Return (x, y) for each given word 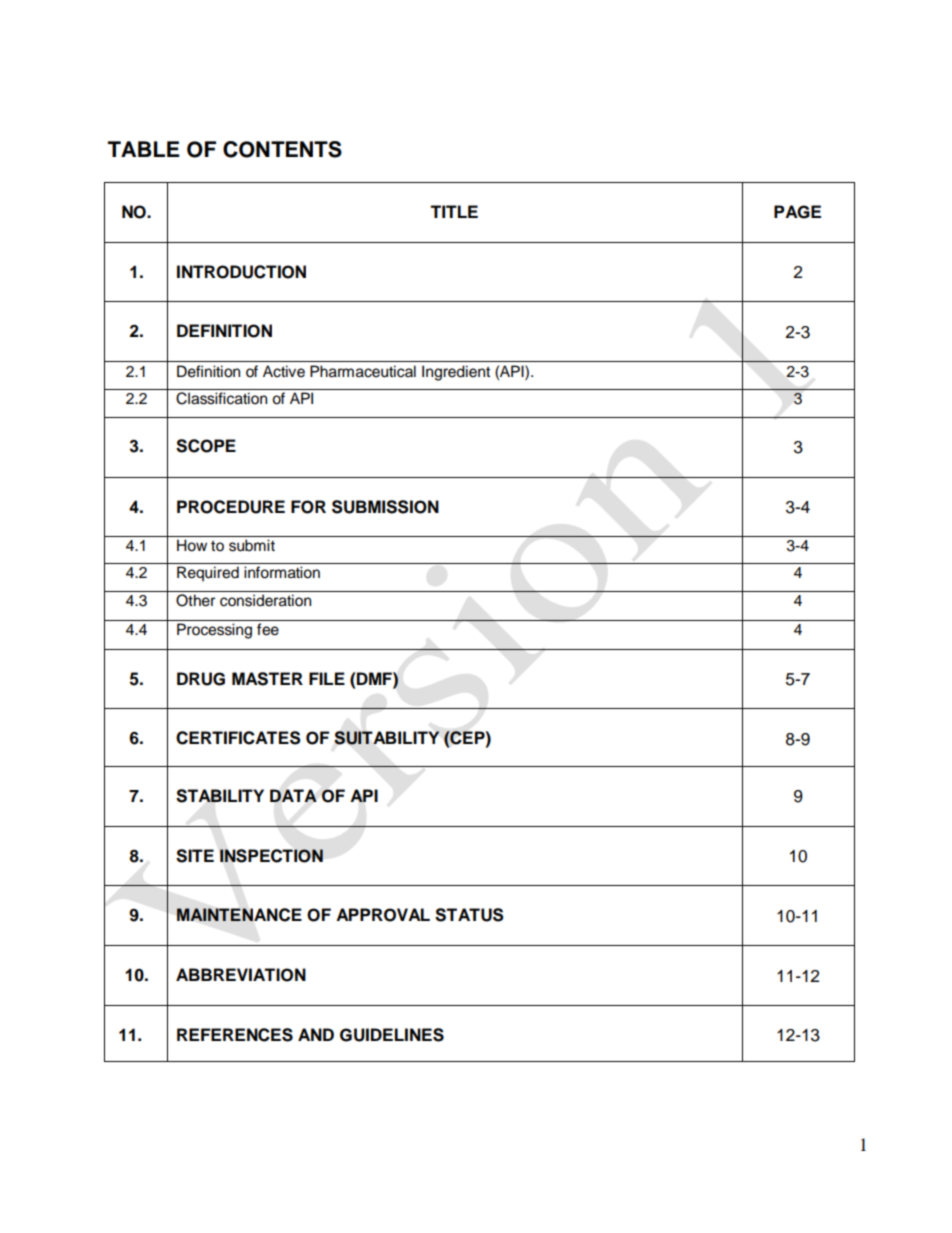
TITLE (454, 211)
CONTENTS (282, 149)
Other (195, 600)
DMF (375, 678)
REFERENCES (235, 1035)
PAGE (797, 212)
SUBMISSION (385, 507)
